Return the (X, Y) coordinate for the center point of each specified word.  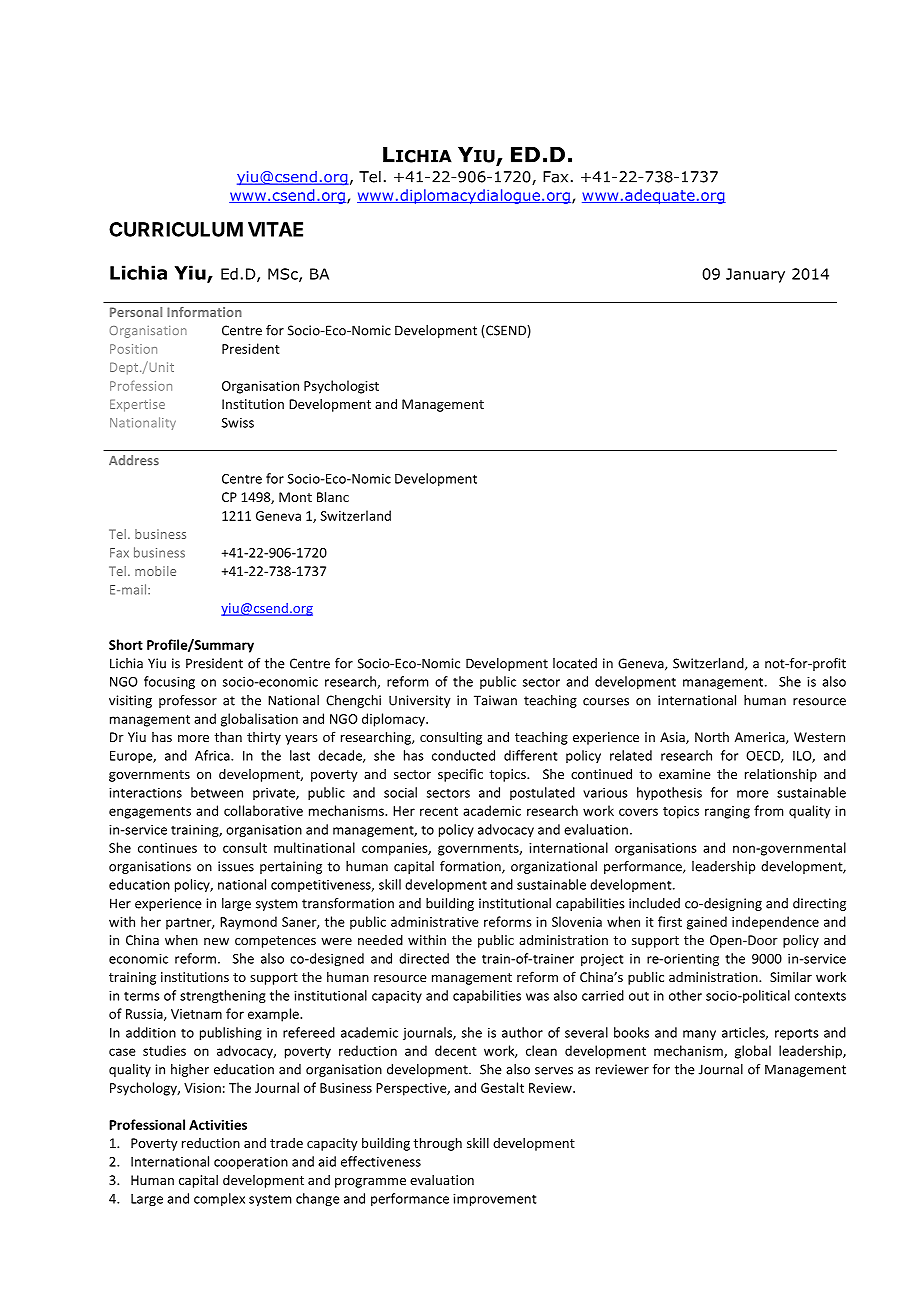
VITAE (275, 229)
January (755, 275)
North (712, 736)
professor (188, 701)
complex (219, 1199)
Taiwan (495, 700)
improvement (494, 1199)
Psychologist (341, 387)
